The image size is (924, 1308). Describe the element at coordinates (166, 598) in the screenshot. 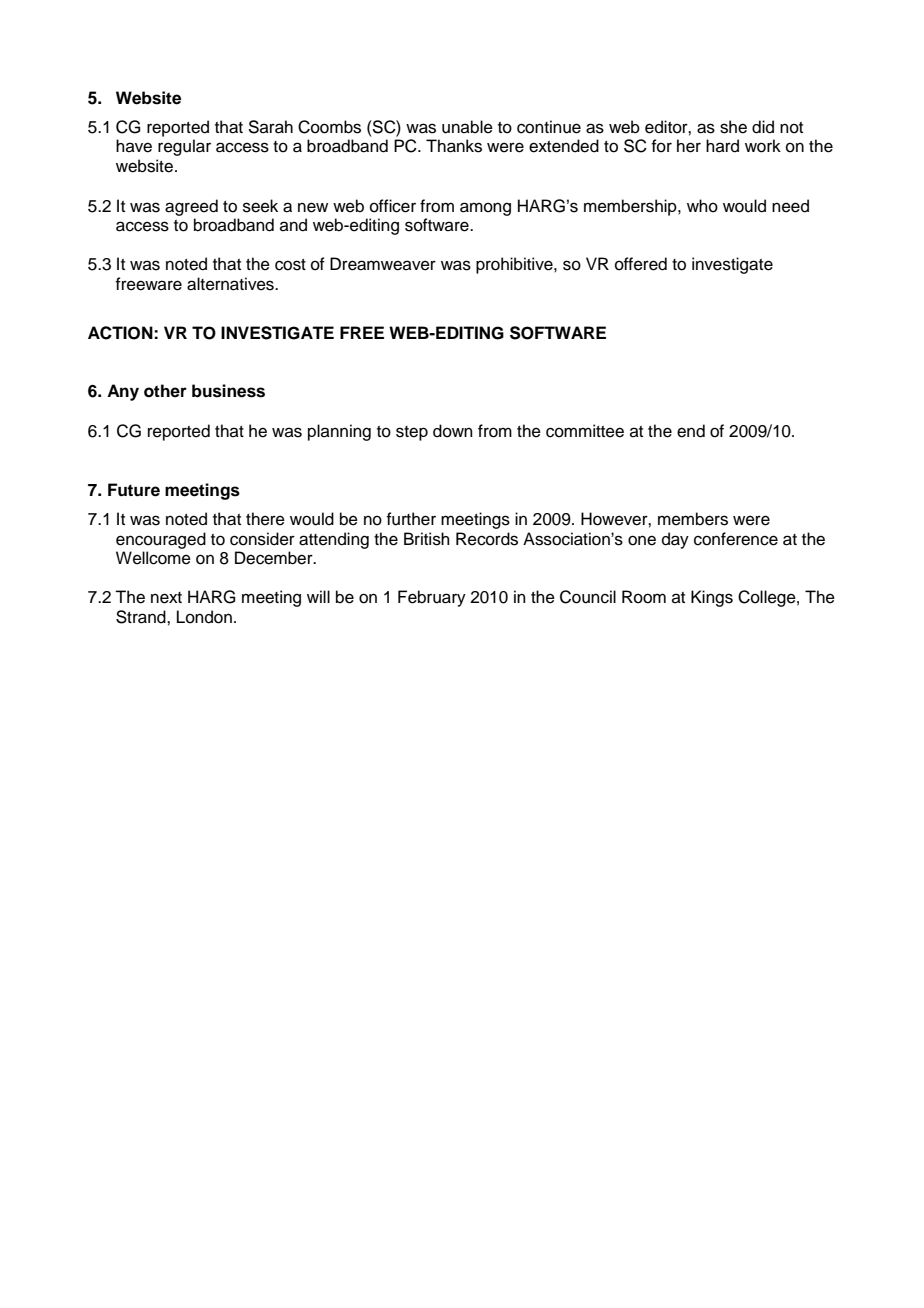

I see `next` at that location.
